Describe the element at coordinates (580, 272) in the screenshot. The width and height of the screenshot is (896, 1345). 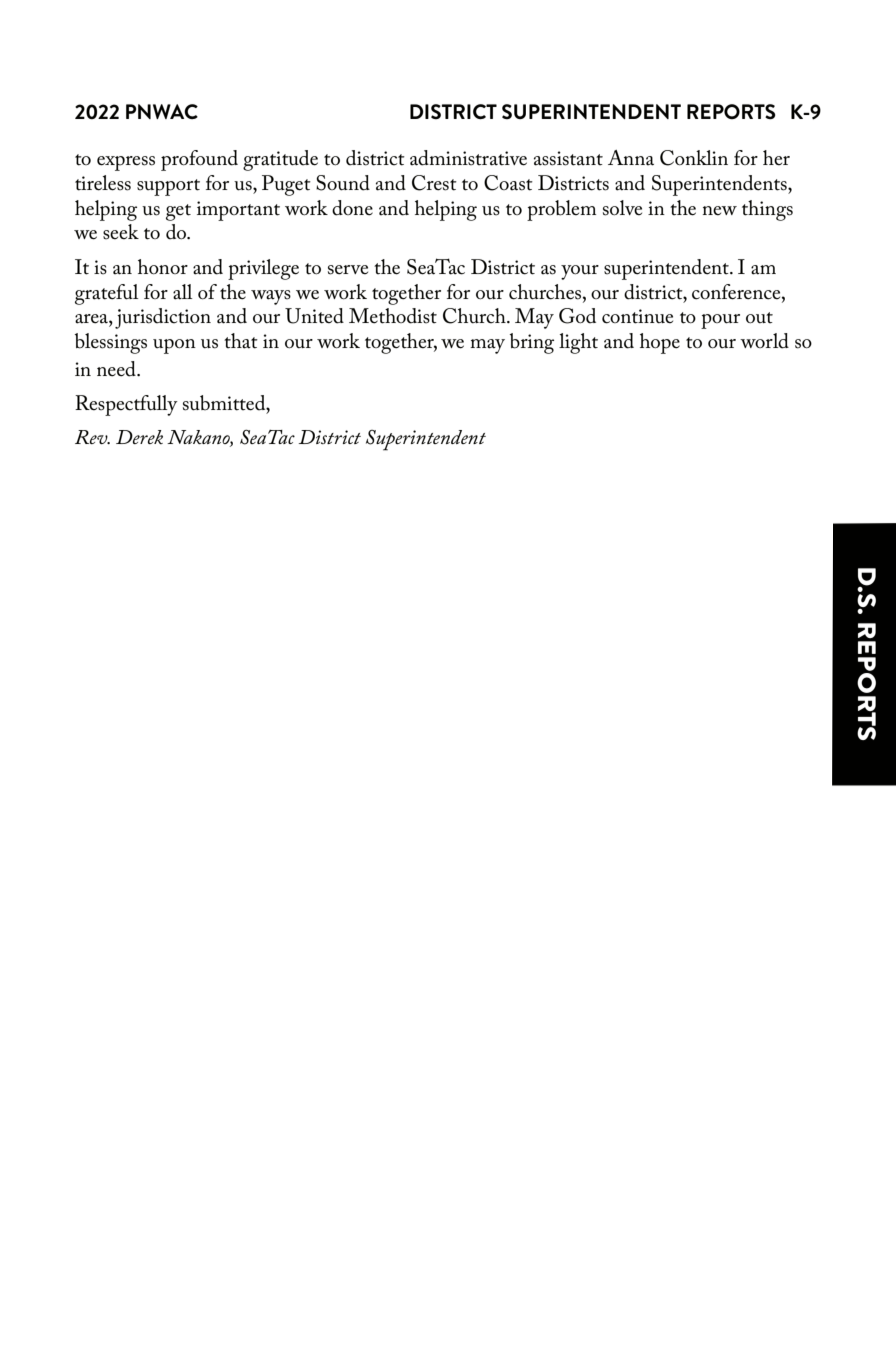
I see `your` at that location.
